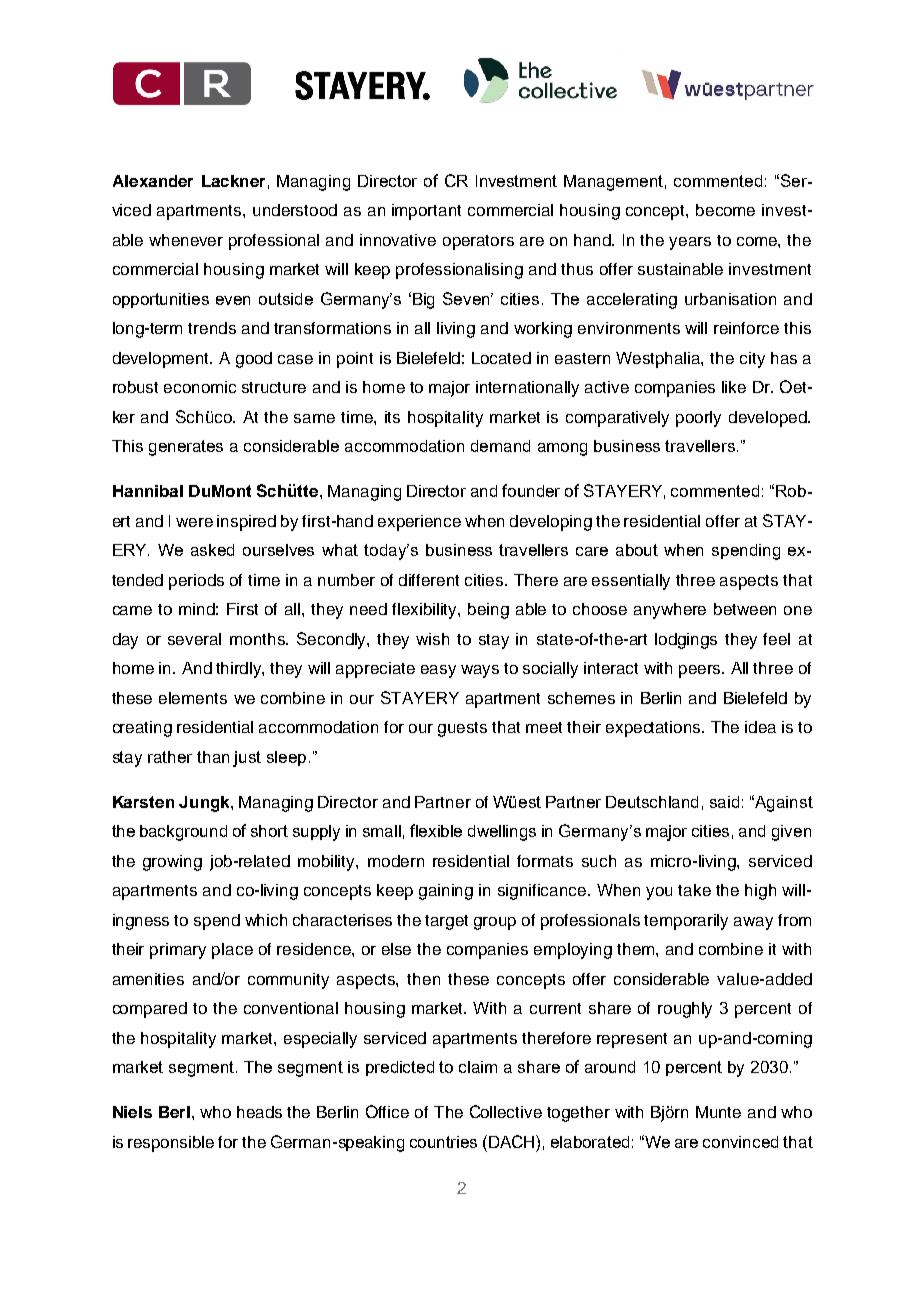 The width and height of the screenshot is (924, 1309). Describe the element at coordinates (426, 212) in the screenshot. I see `important` at that location.
